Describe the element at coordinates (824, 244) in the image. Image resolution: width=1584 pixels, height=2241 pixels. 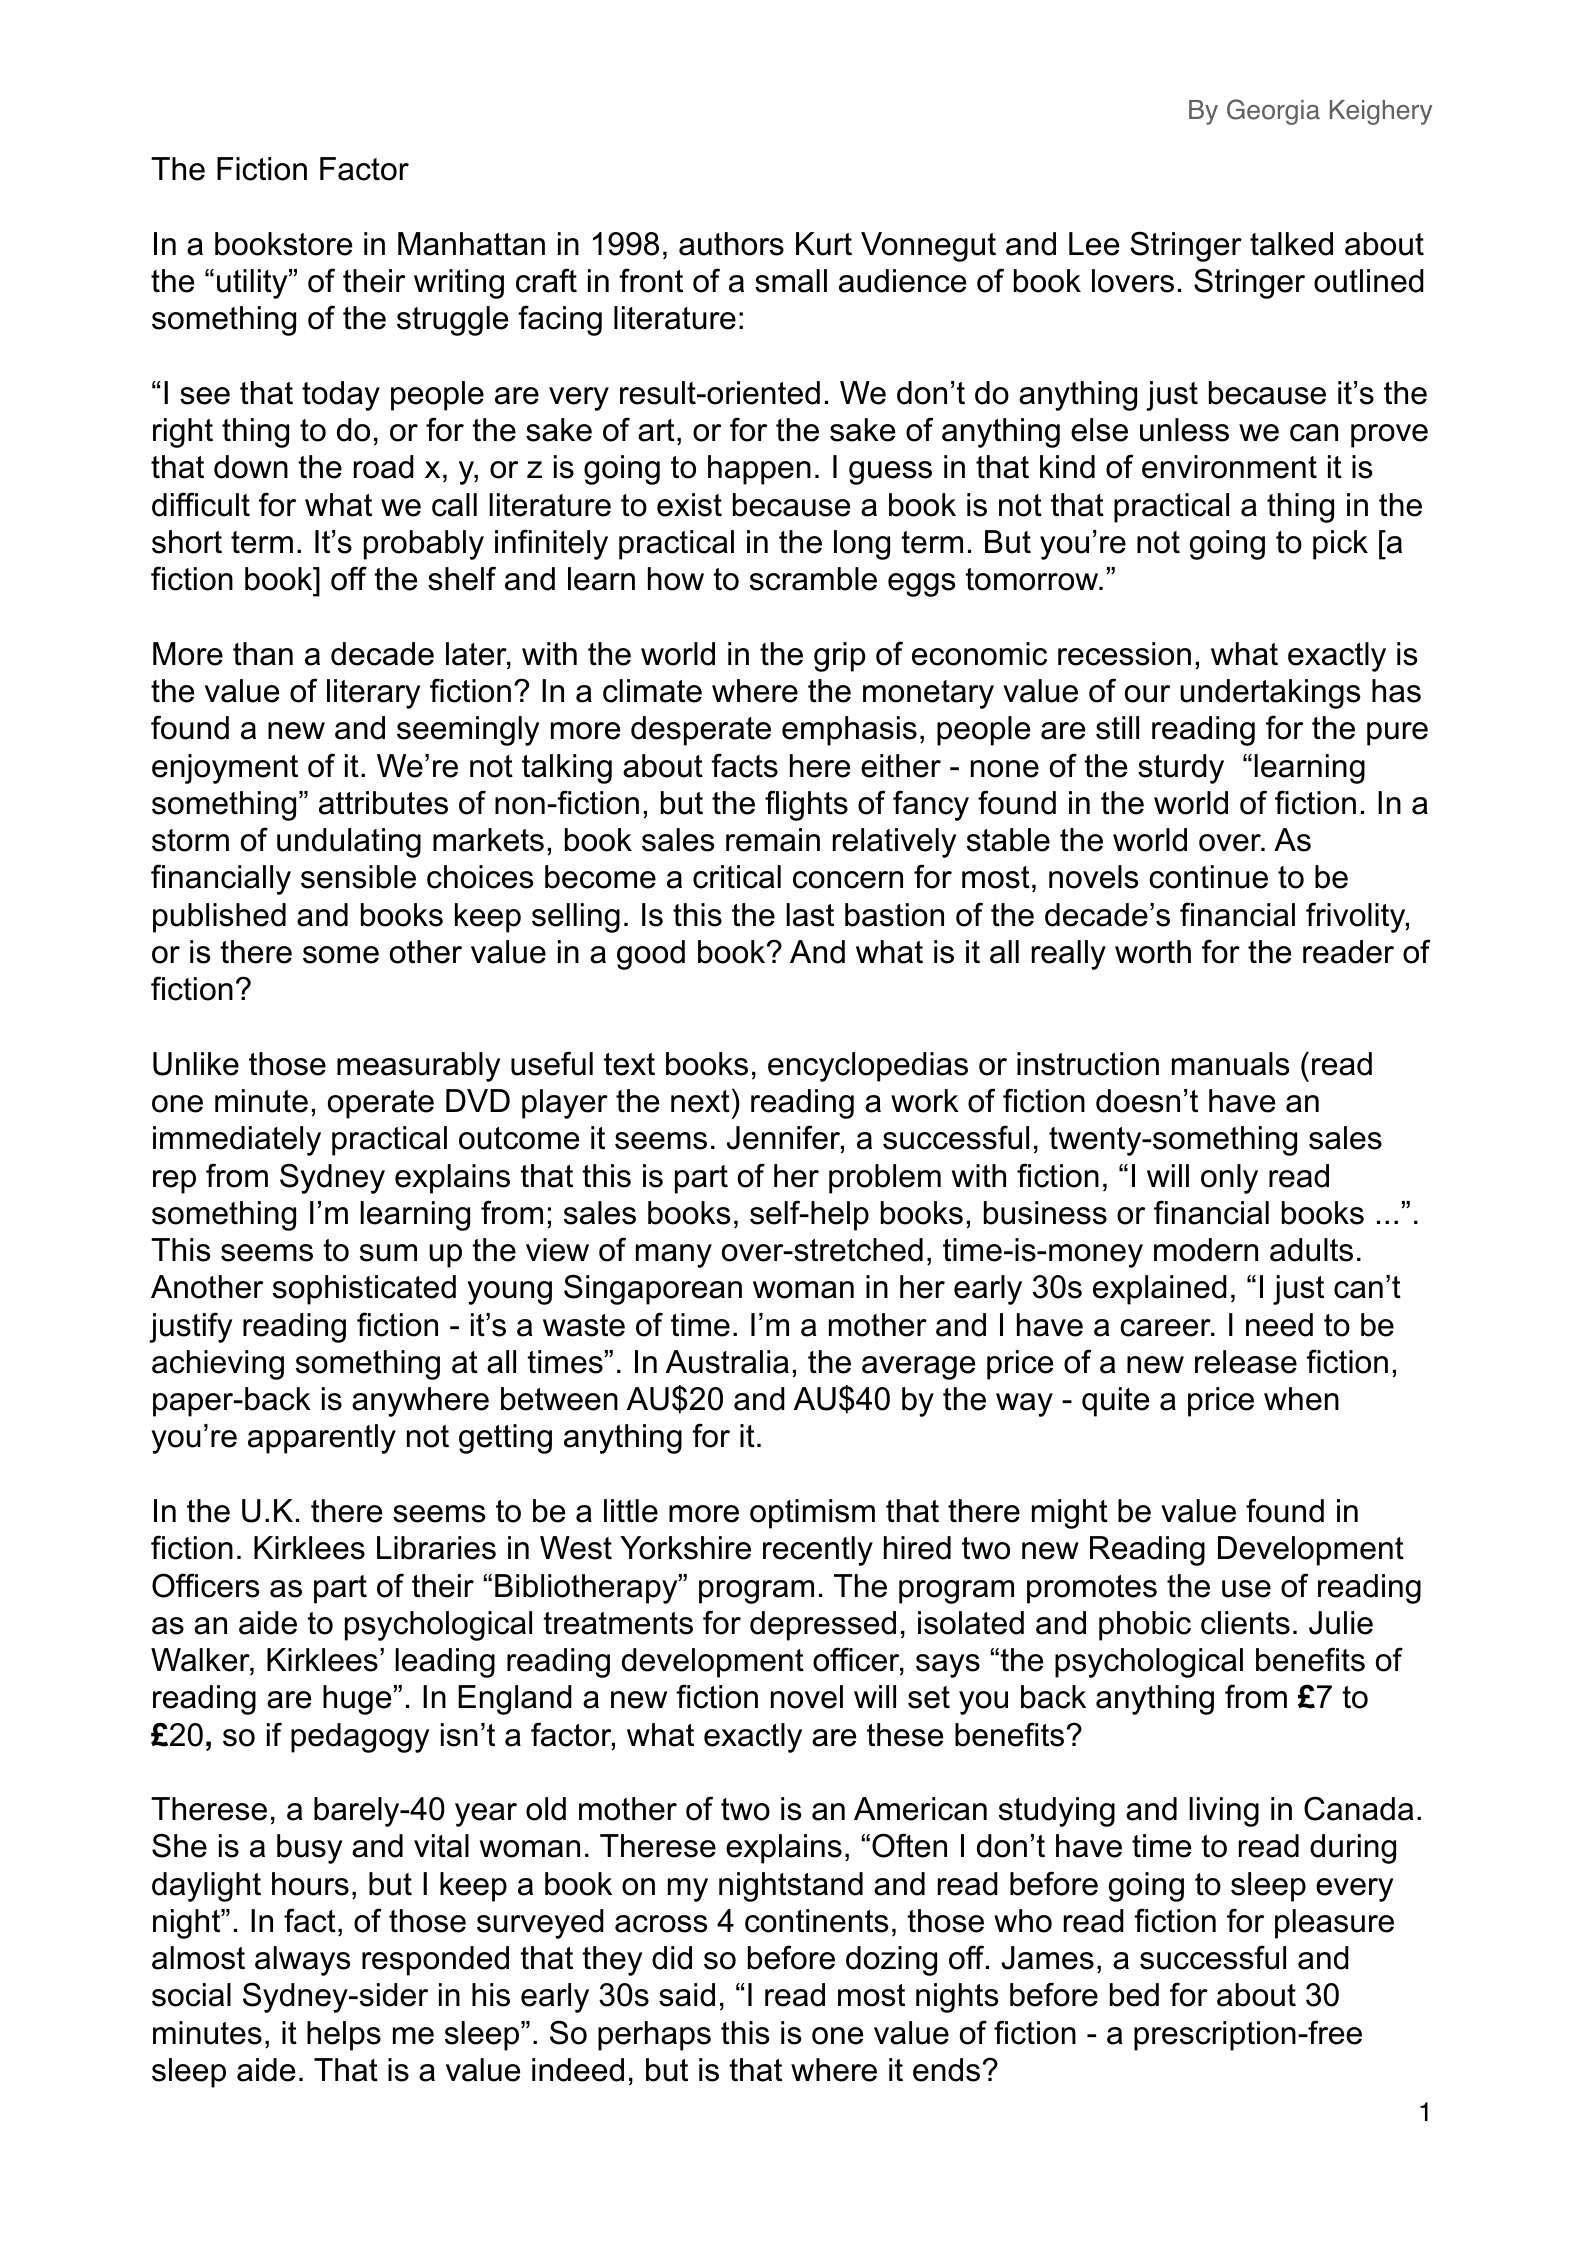
I see `Kurt` at that location.
